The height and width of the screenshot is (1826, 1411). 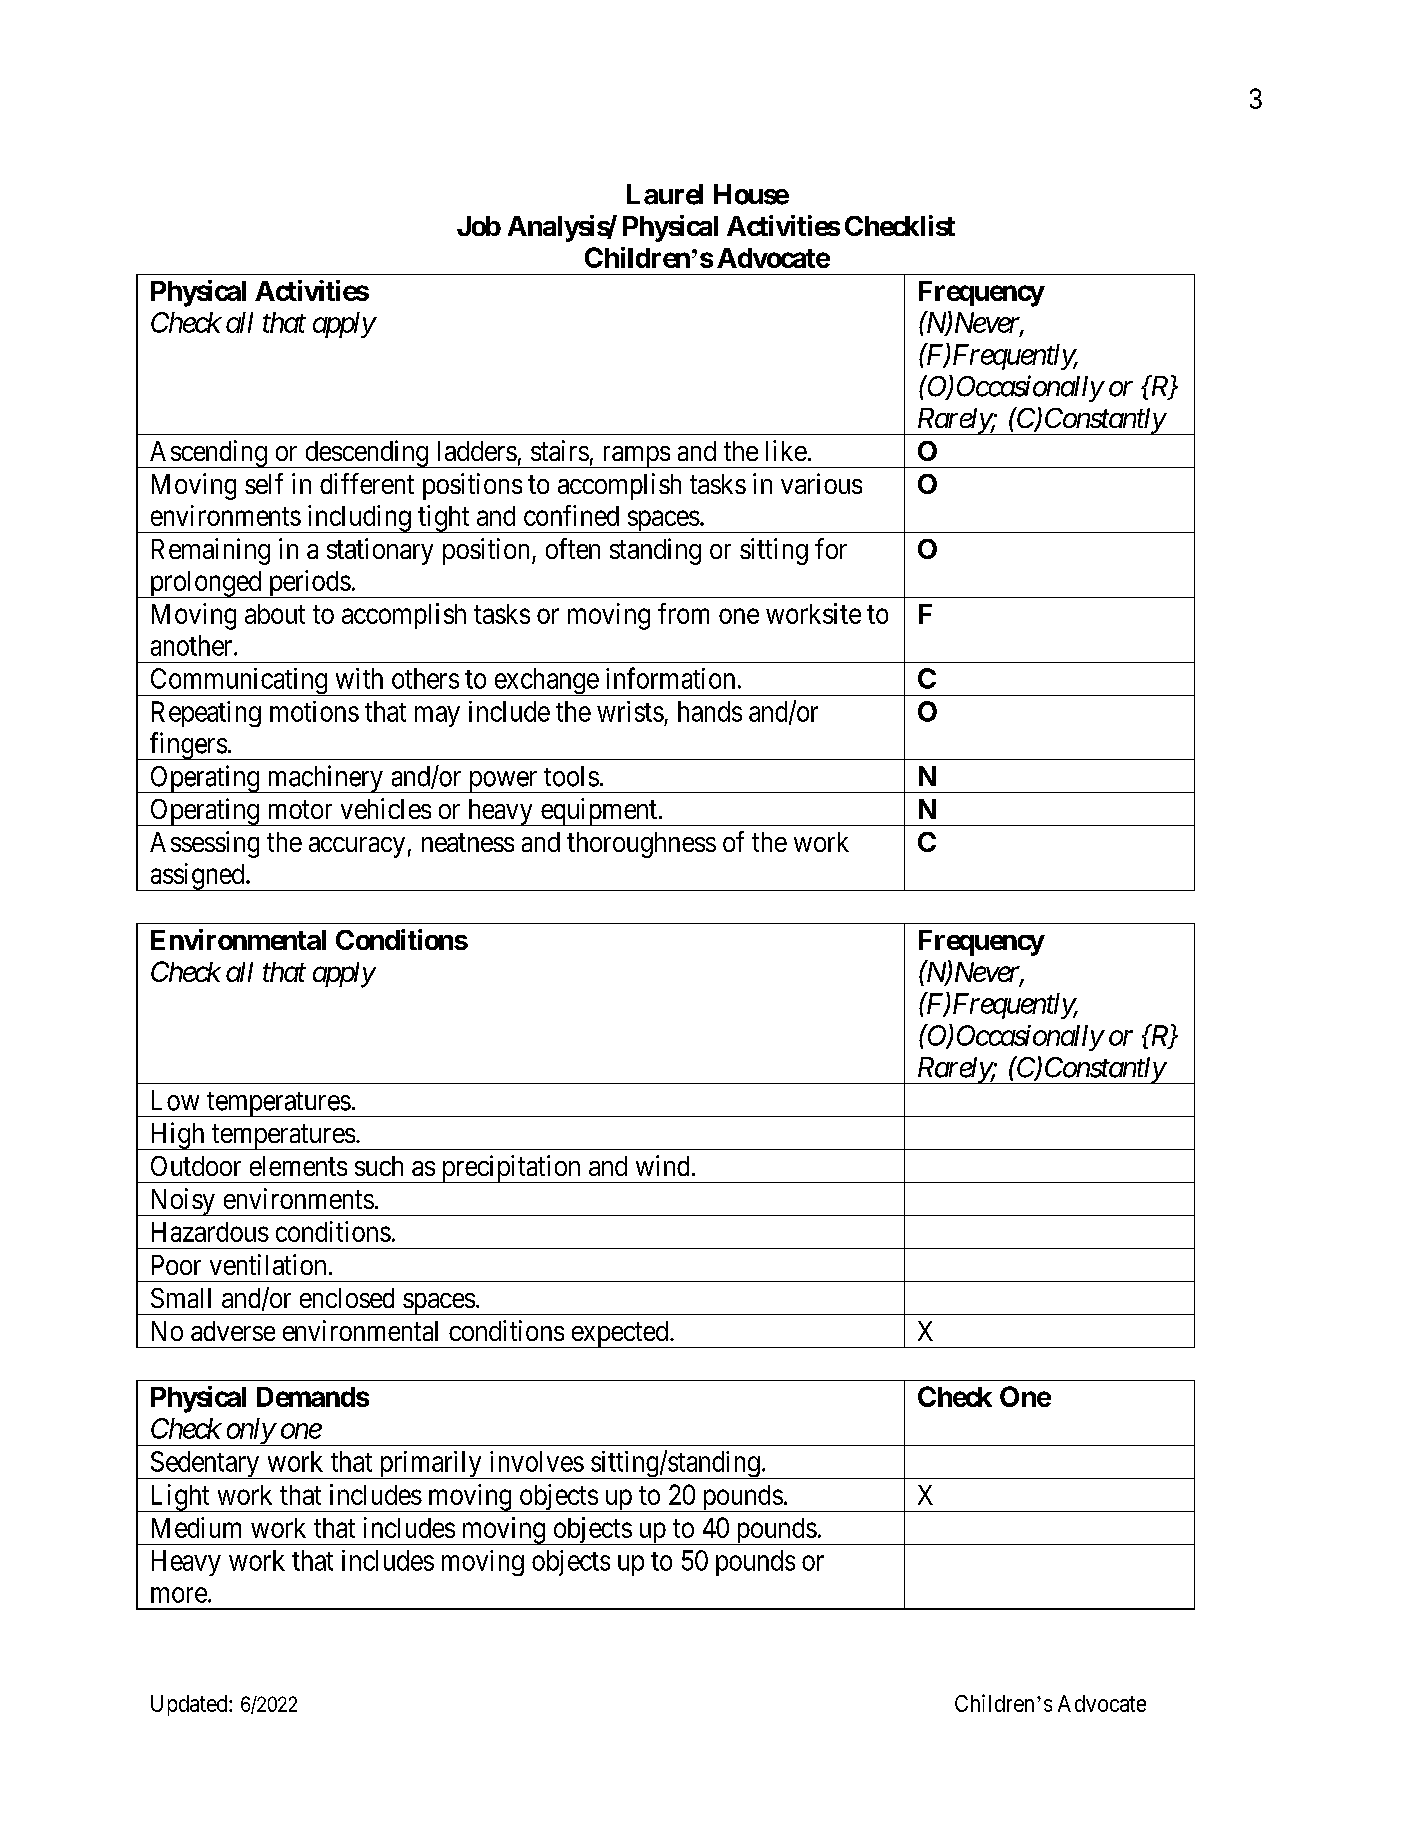 I want to click on hands, so click(x=710, y=711).
